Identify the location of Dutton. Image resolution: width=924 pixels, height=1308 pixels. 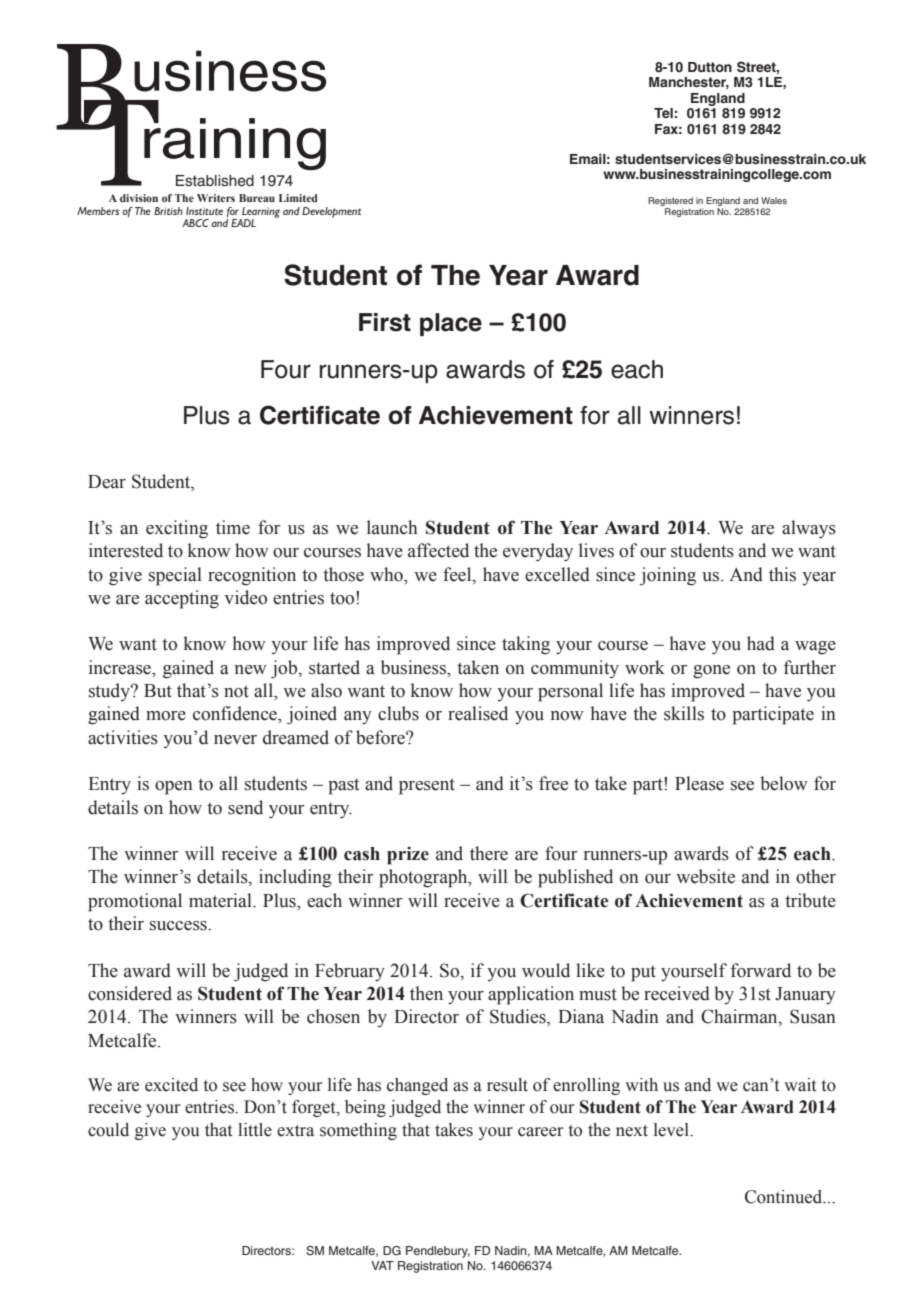
(710, 67).
